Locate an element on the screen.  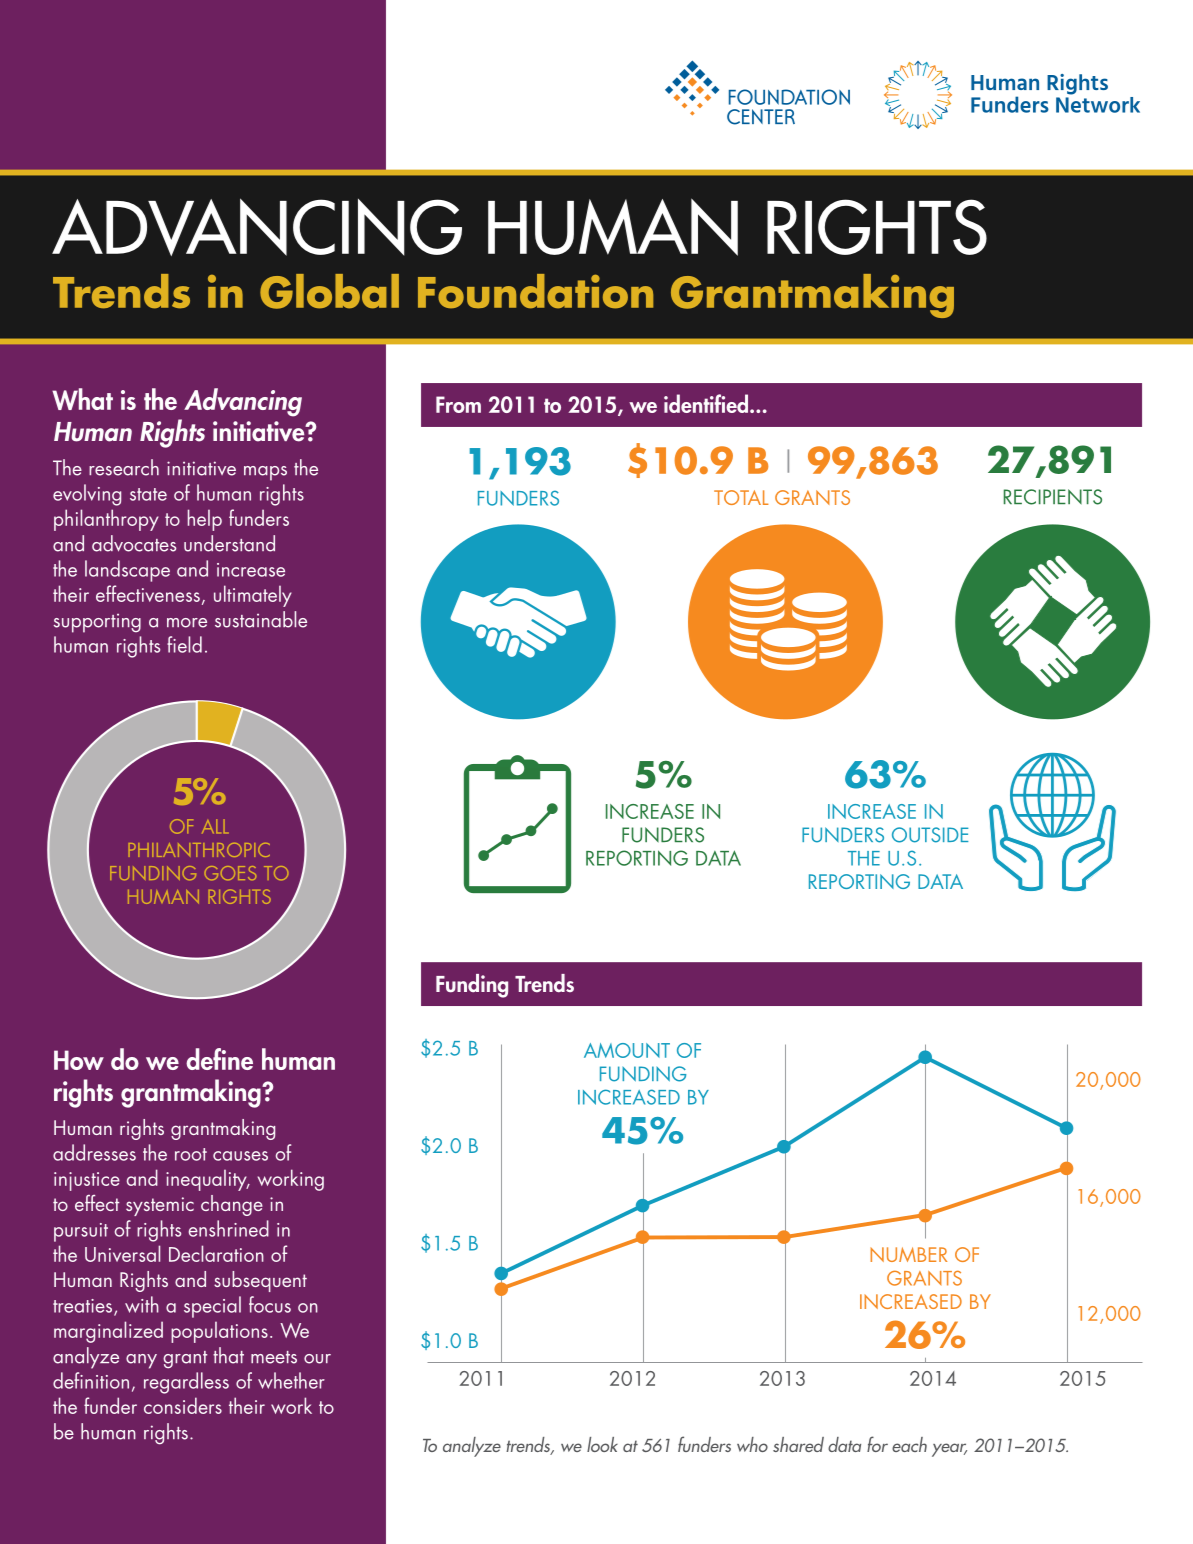
field is located at coordinates (184, 644).
